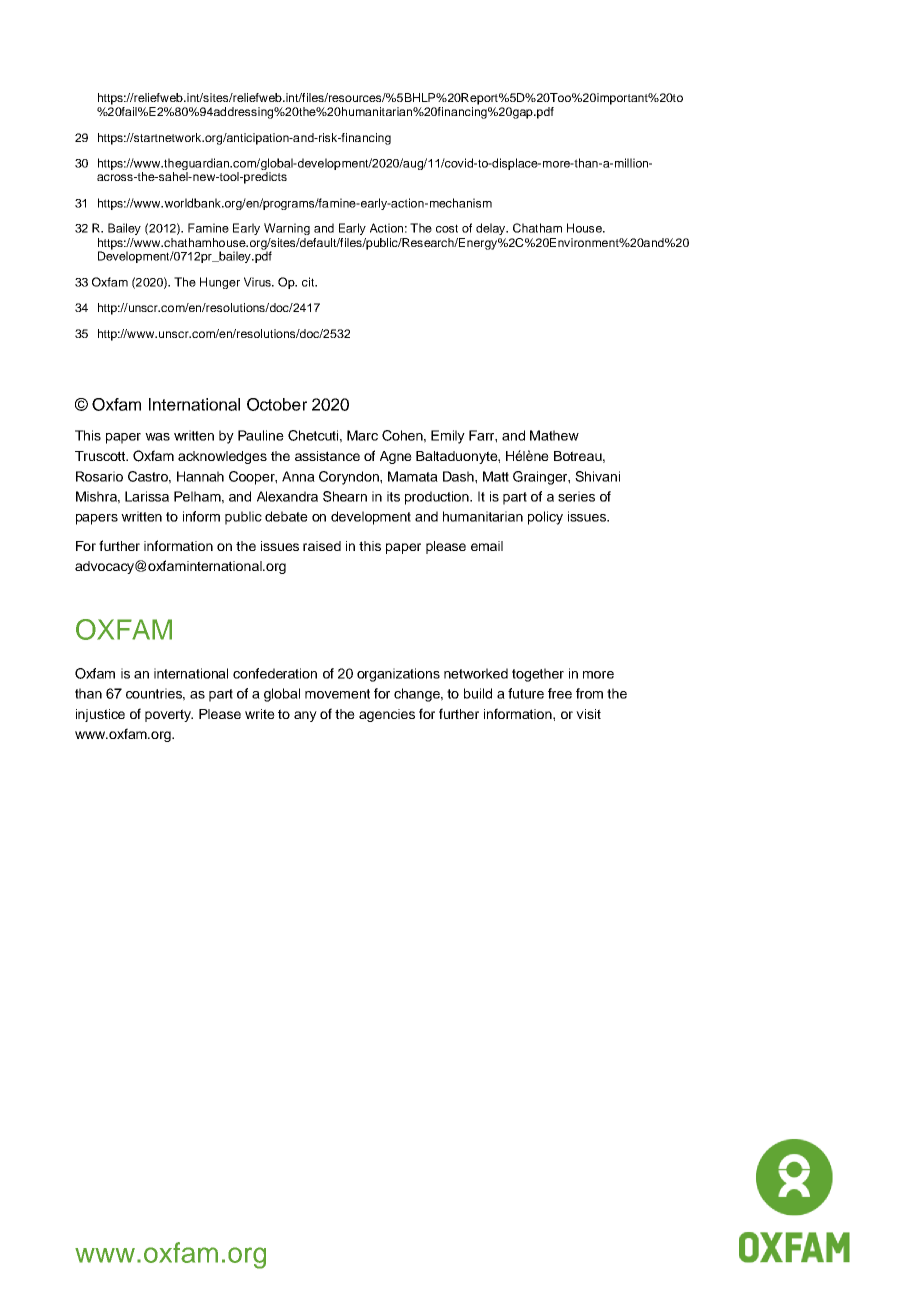  What do you see at coordinates (496, 476) in the image?
I see `Matt` at bounding box center [496, 476].
